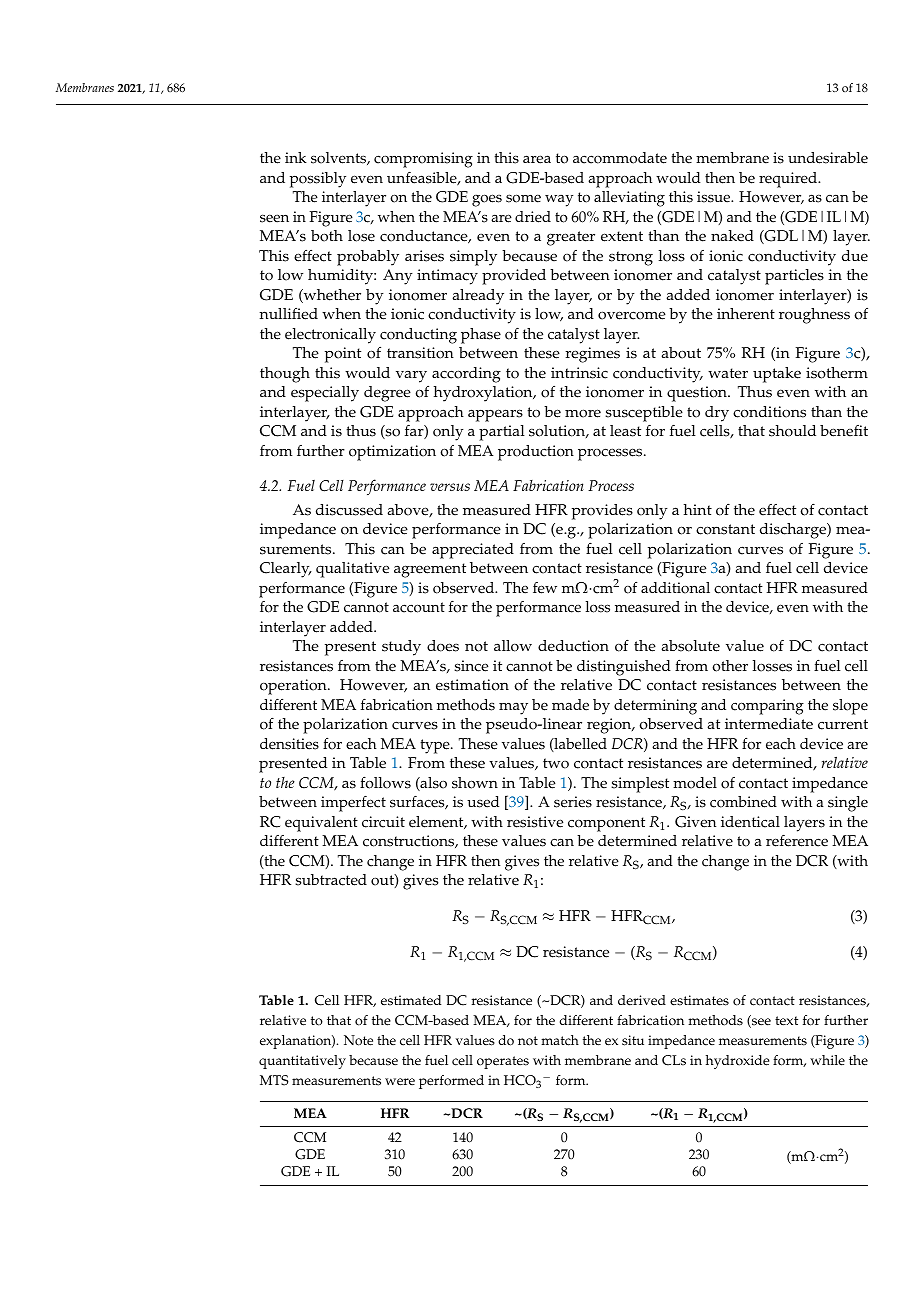  I want to click on comparing, so click(767, 707).
